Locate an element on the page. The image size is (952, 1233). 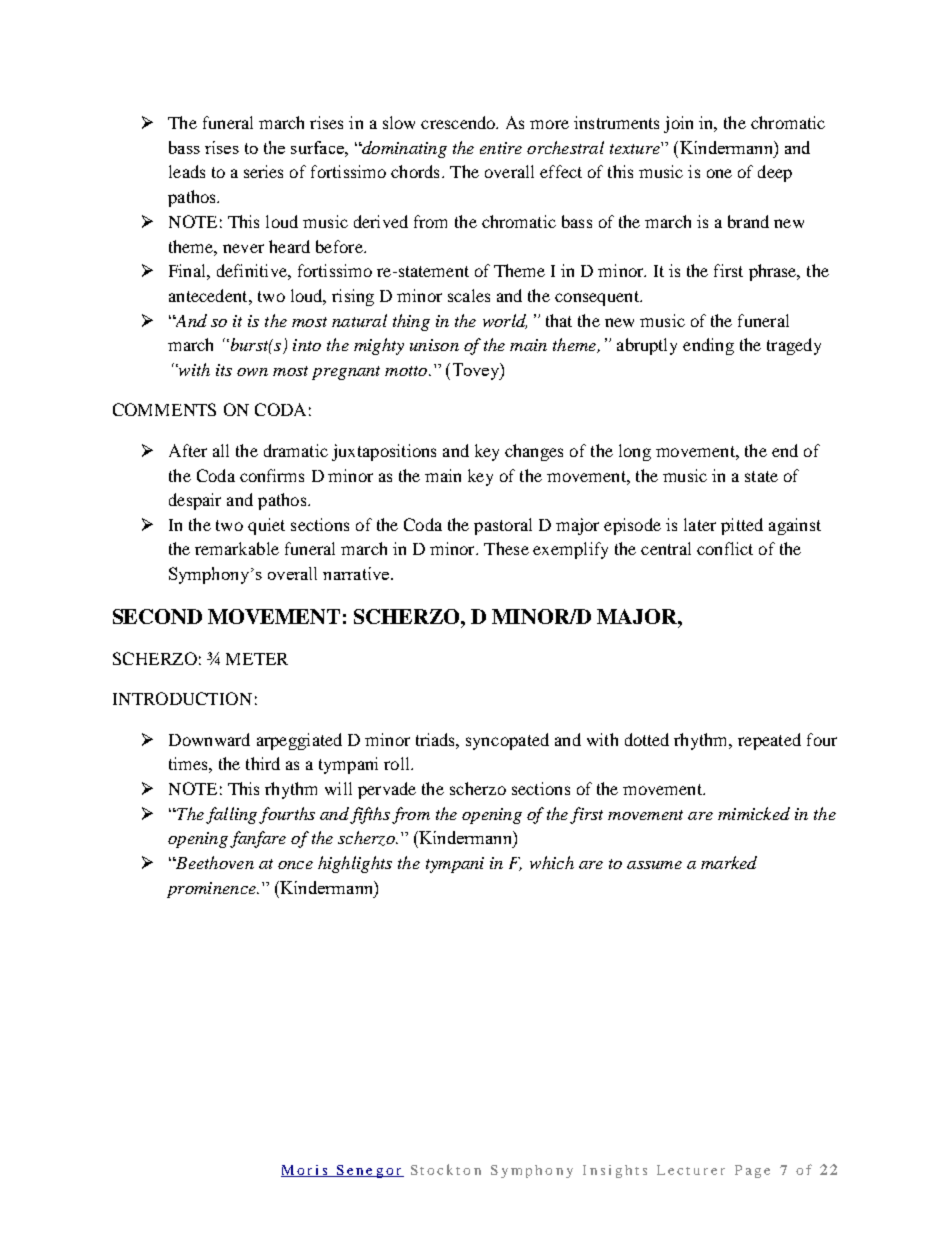
one is located at coordinates (719, 173).
